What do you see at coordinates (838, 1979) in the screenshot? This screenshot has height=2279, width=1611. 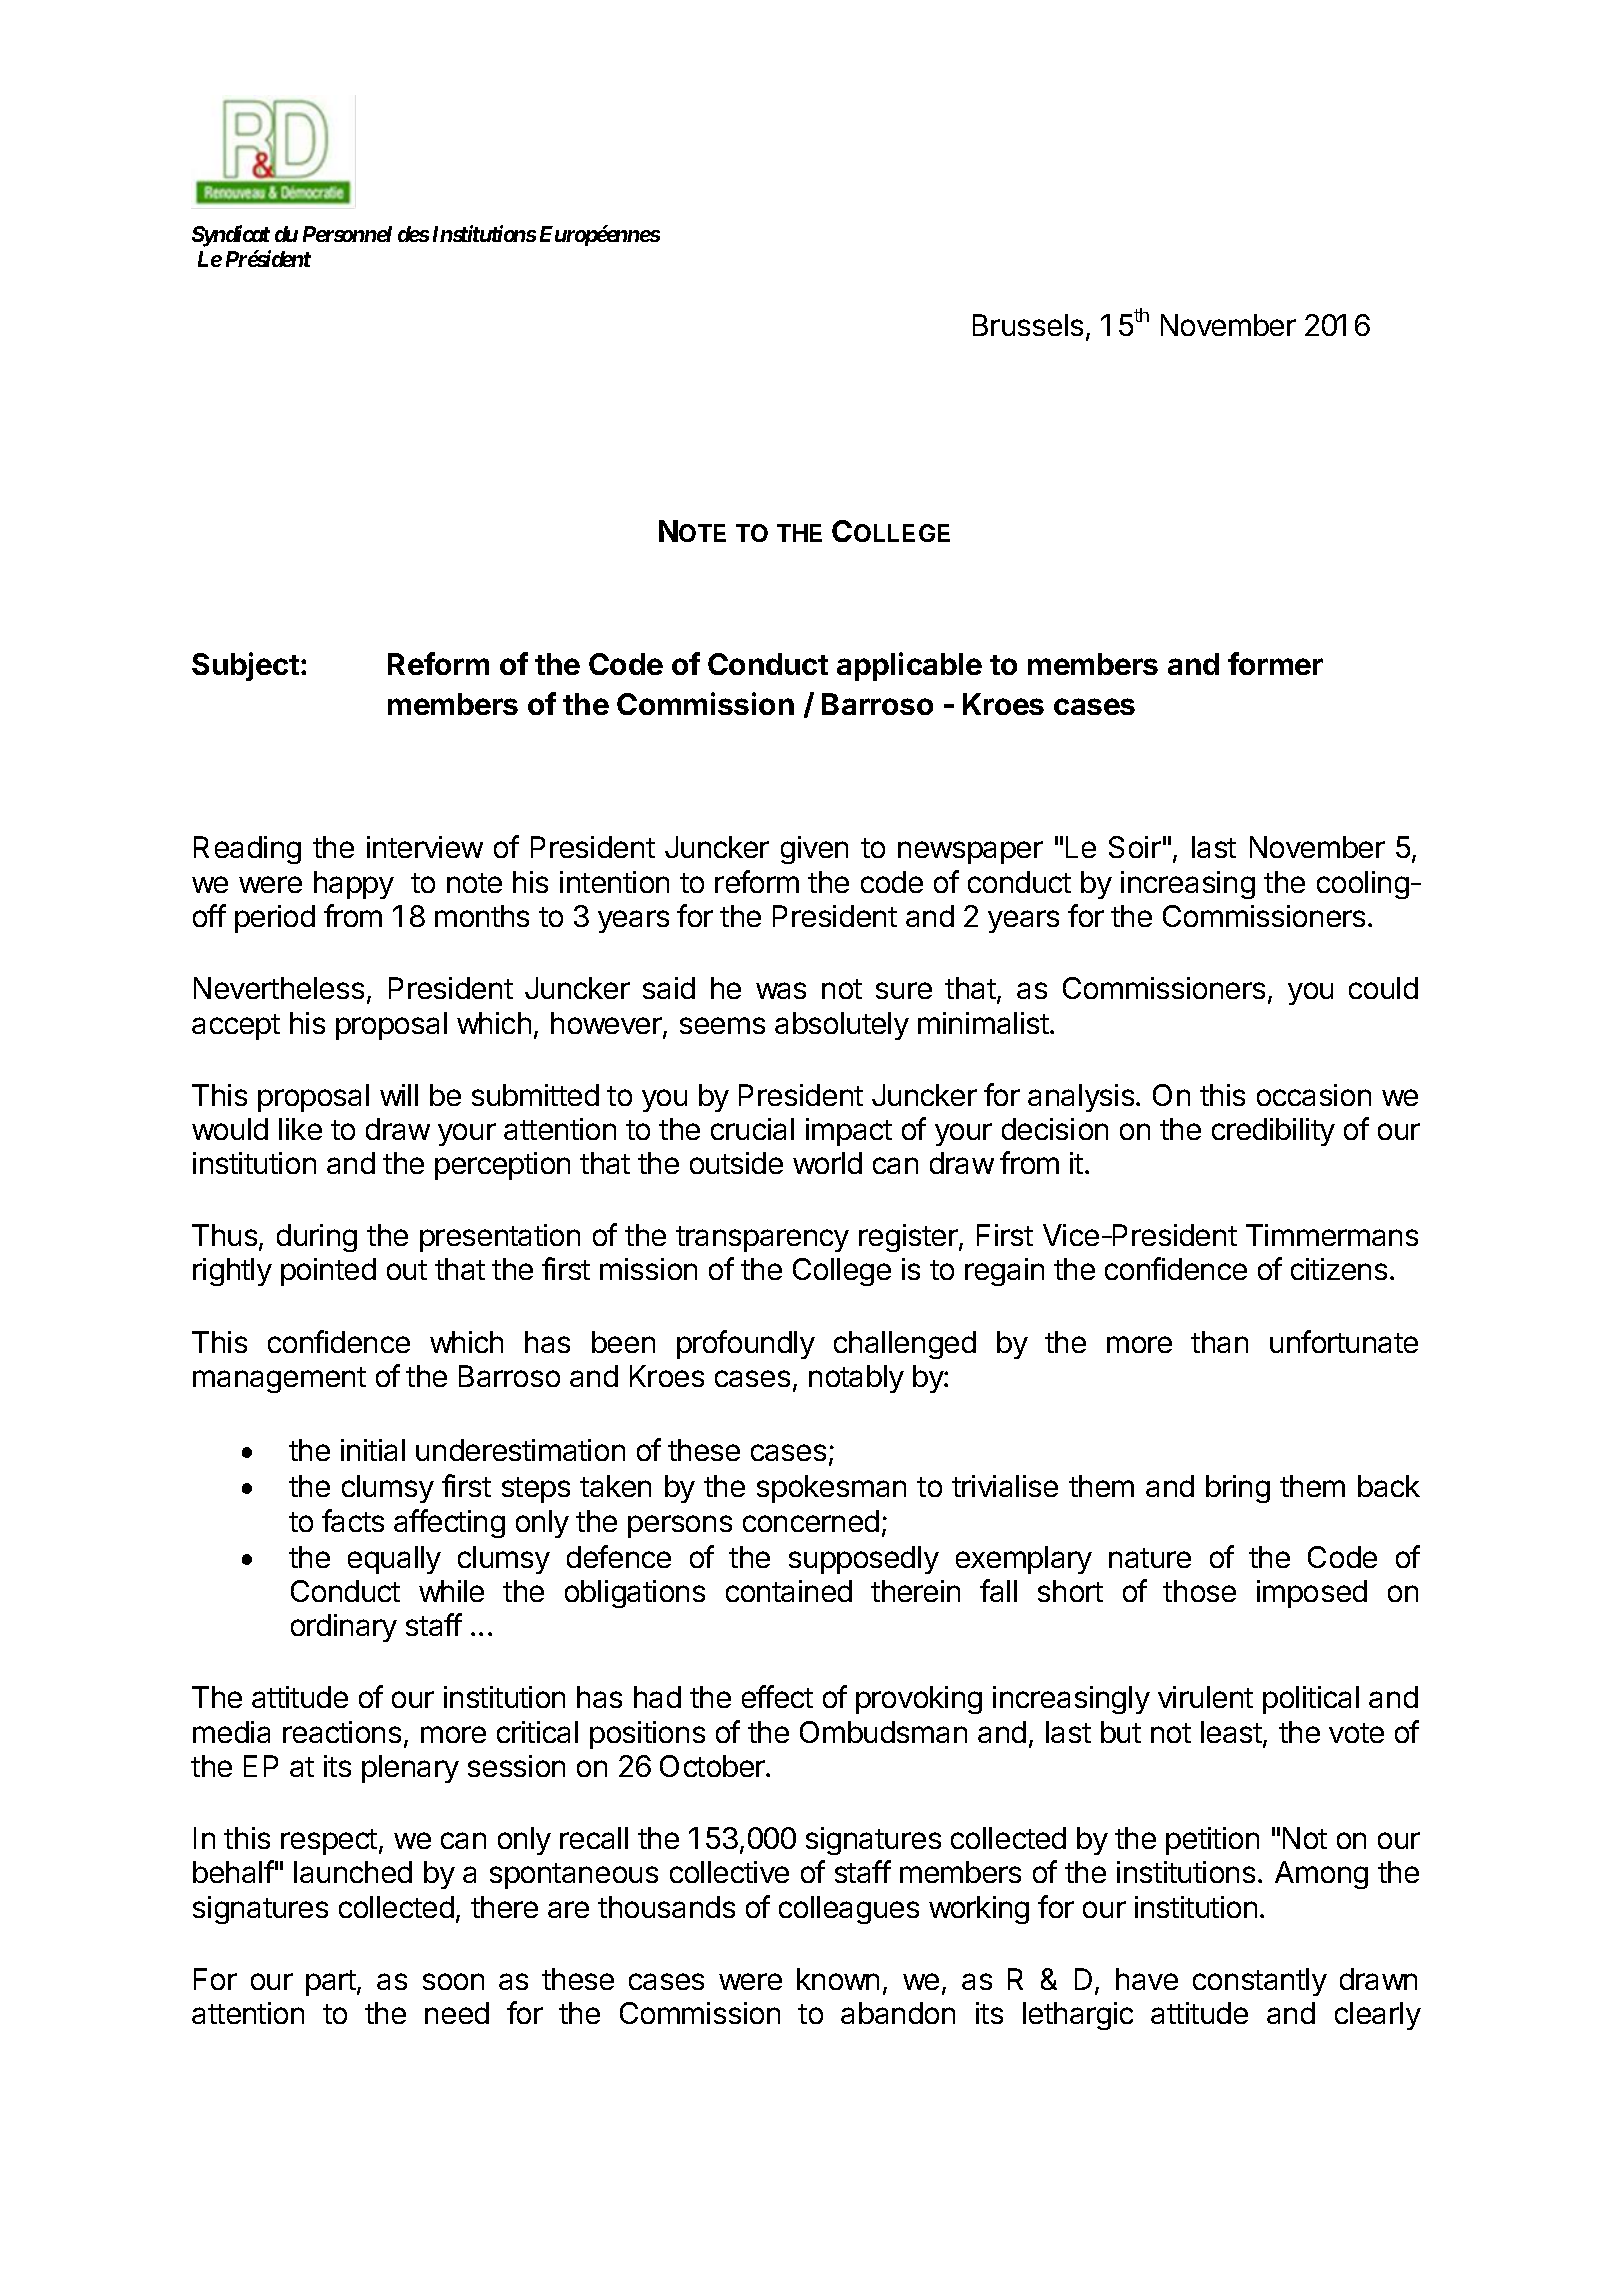 I see `known` at bounding box center [838, 1979].
